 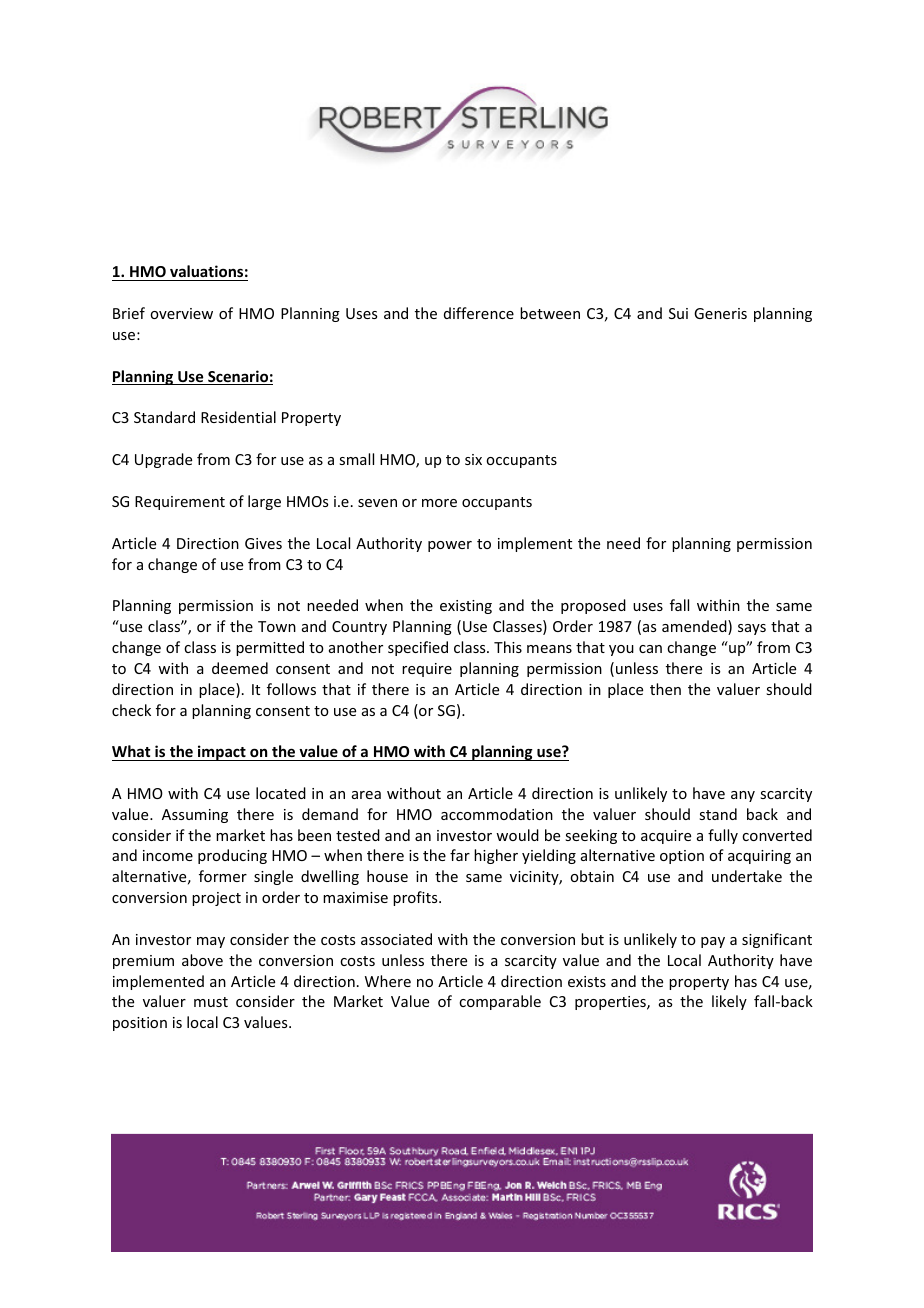 I want to click on then, so click(x=665, y=689).
